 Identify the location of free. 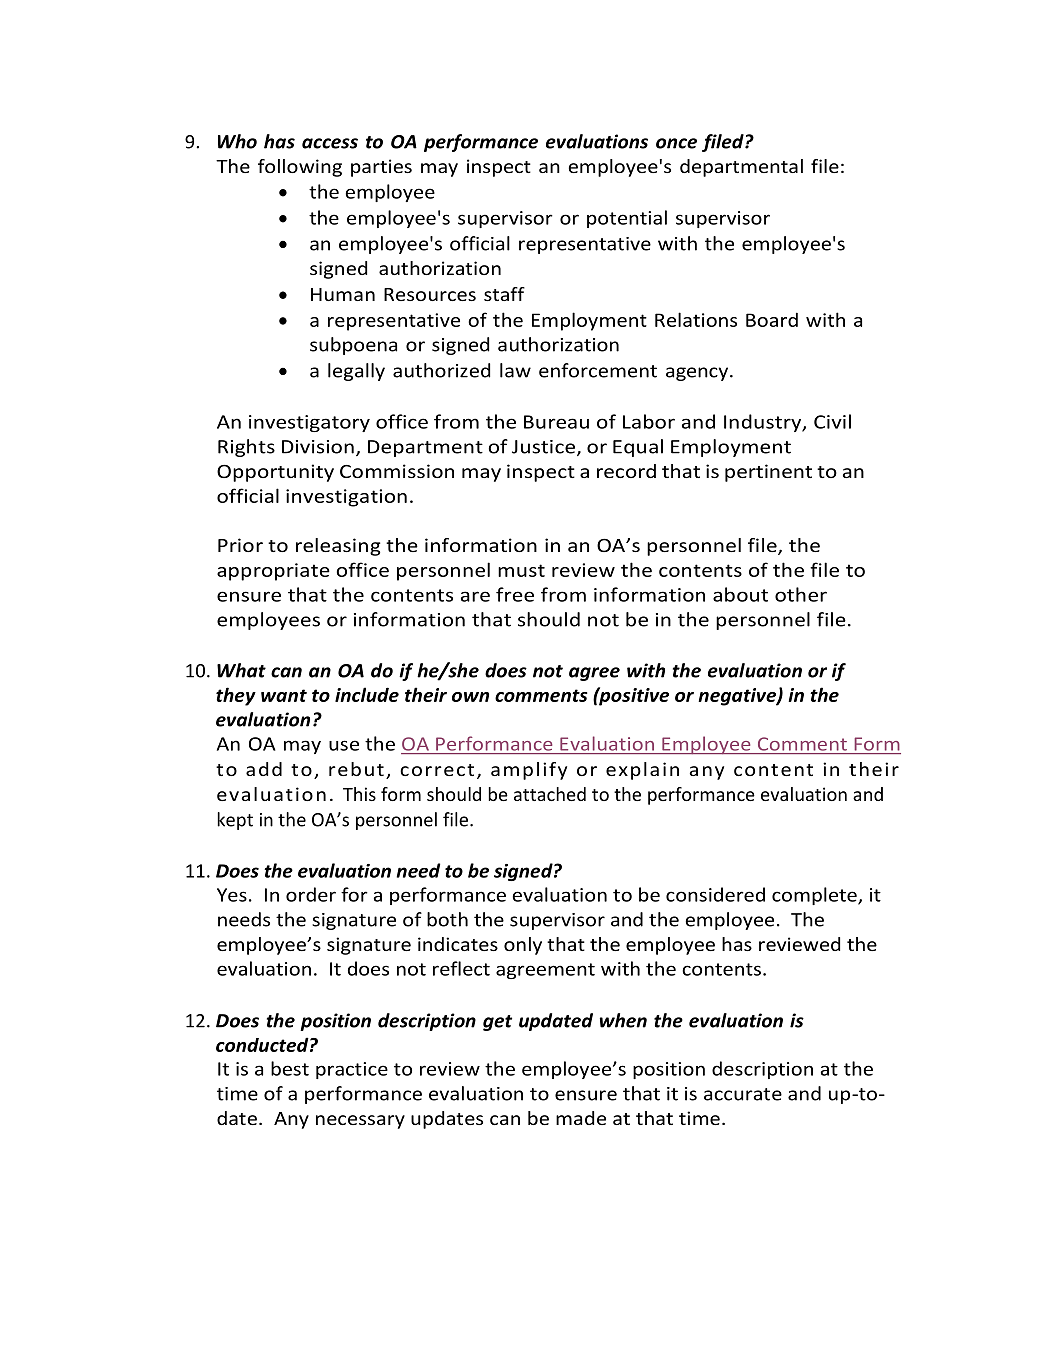
(515, 594).
